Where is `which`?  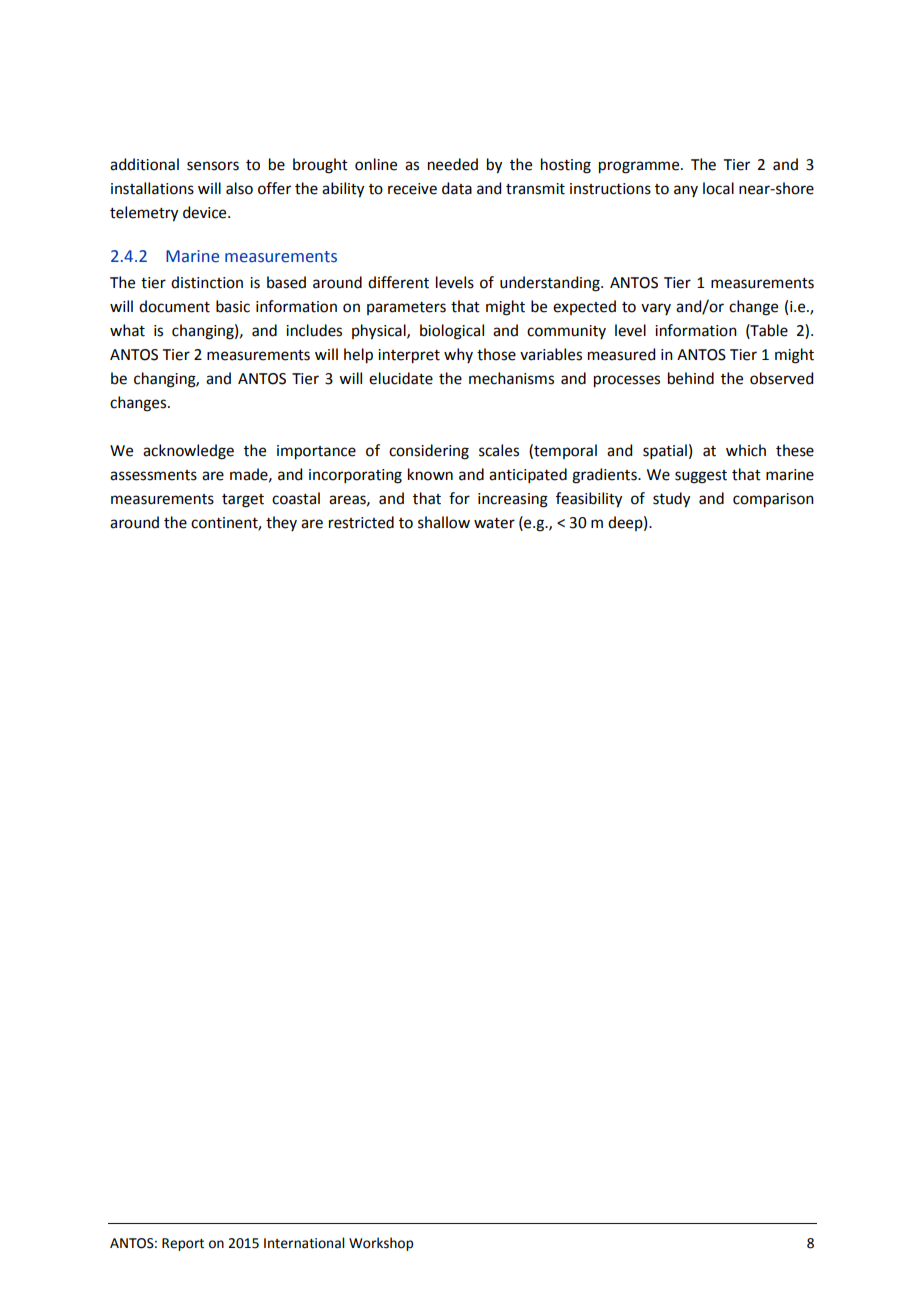
which is located at coordinates (746, 450).
